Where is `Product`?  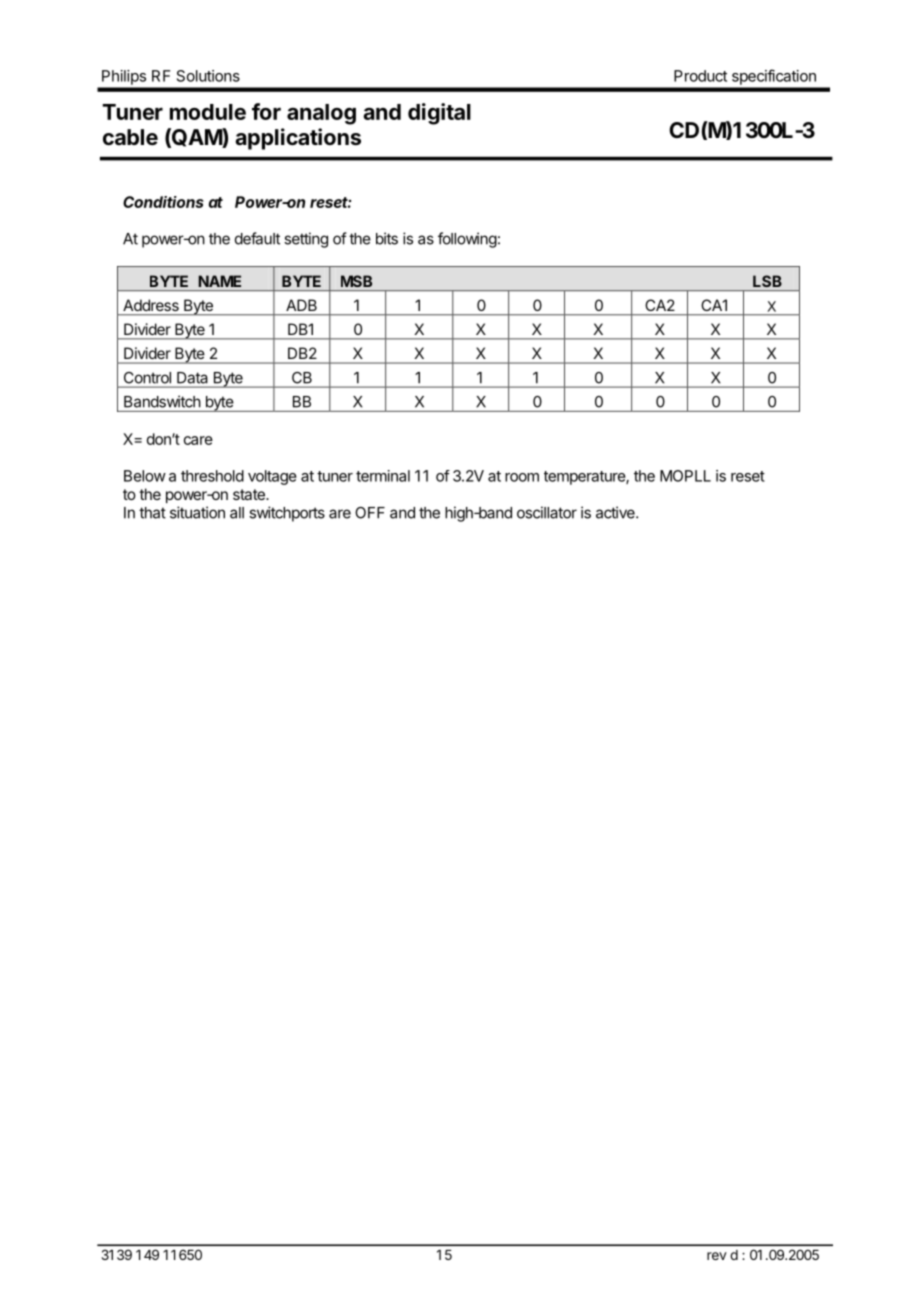 Product is located at coordinates (700, 76).
